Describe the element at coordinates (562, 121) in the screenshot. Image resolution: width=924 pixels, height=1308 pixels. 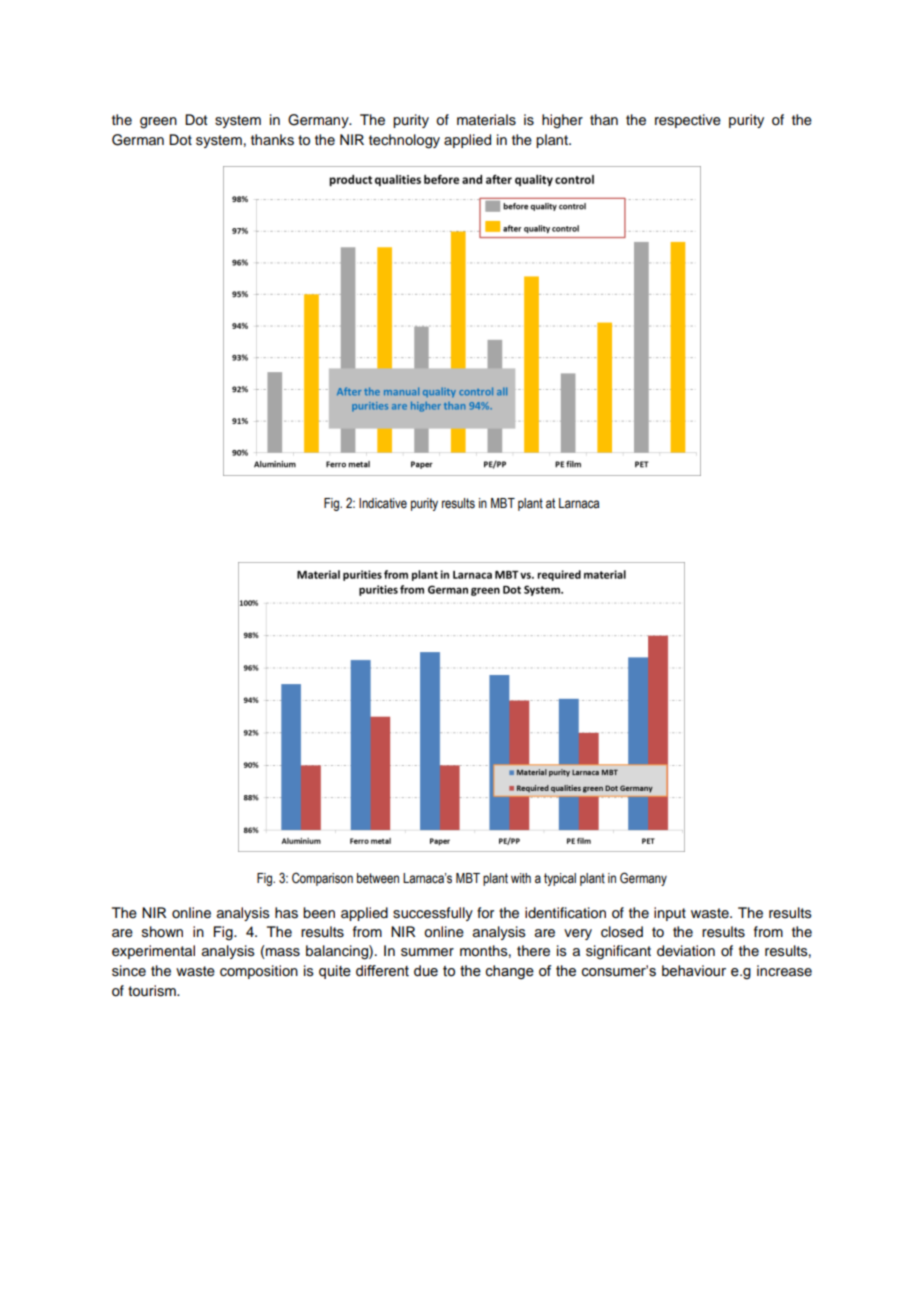
I see `higher` at that location.
